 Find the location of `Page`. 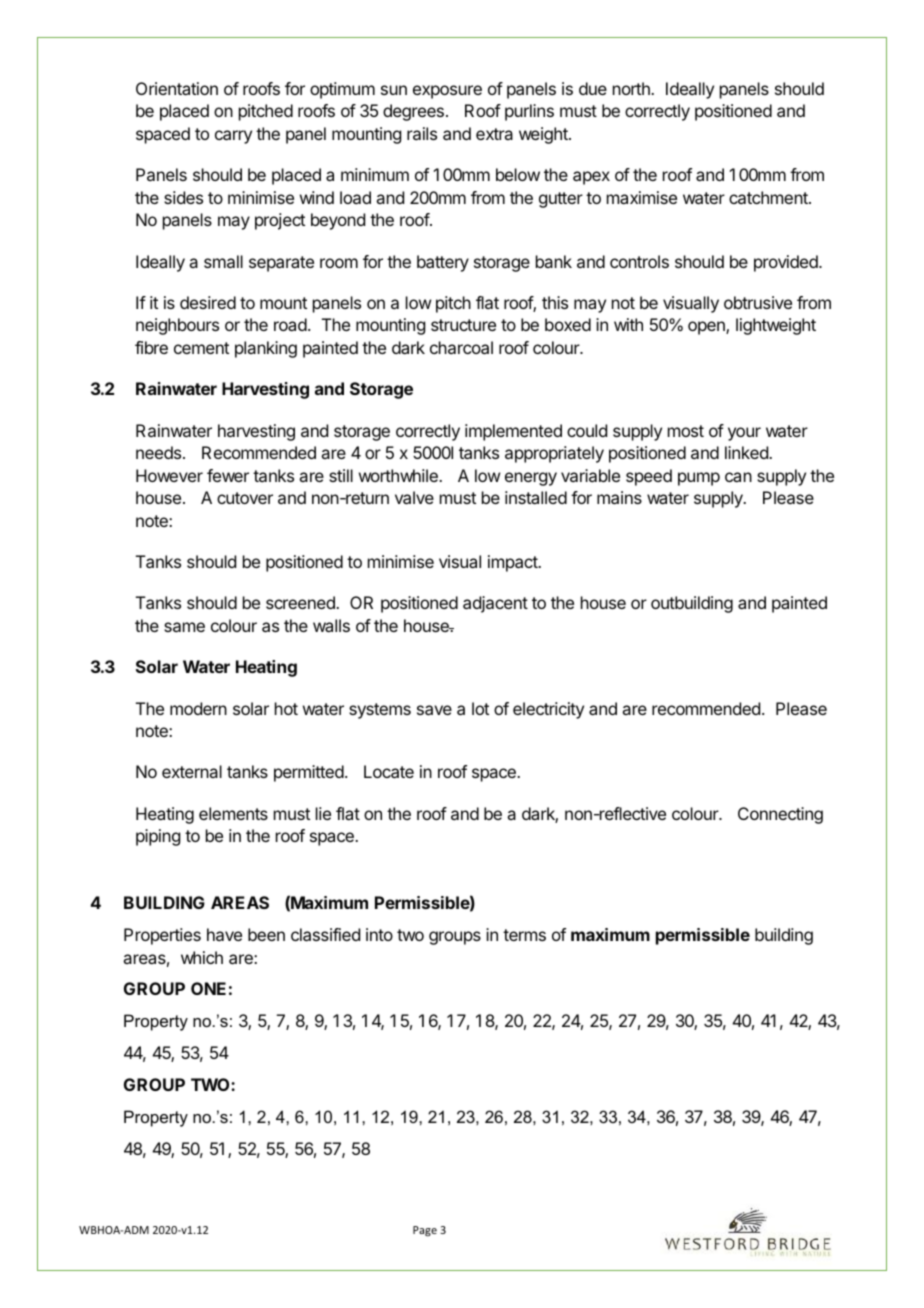

Page is located at coordinates (425, 1231).
